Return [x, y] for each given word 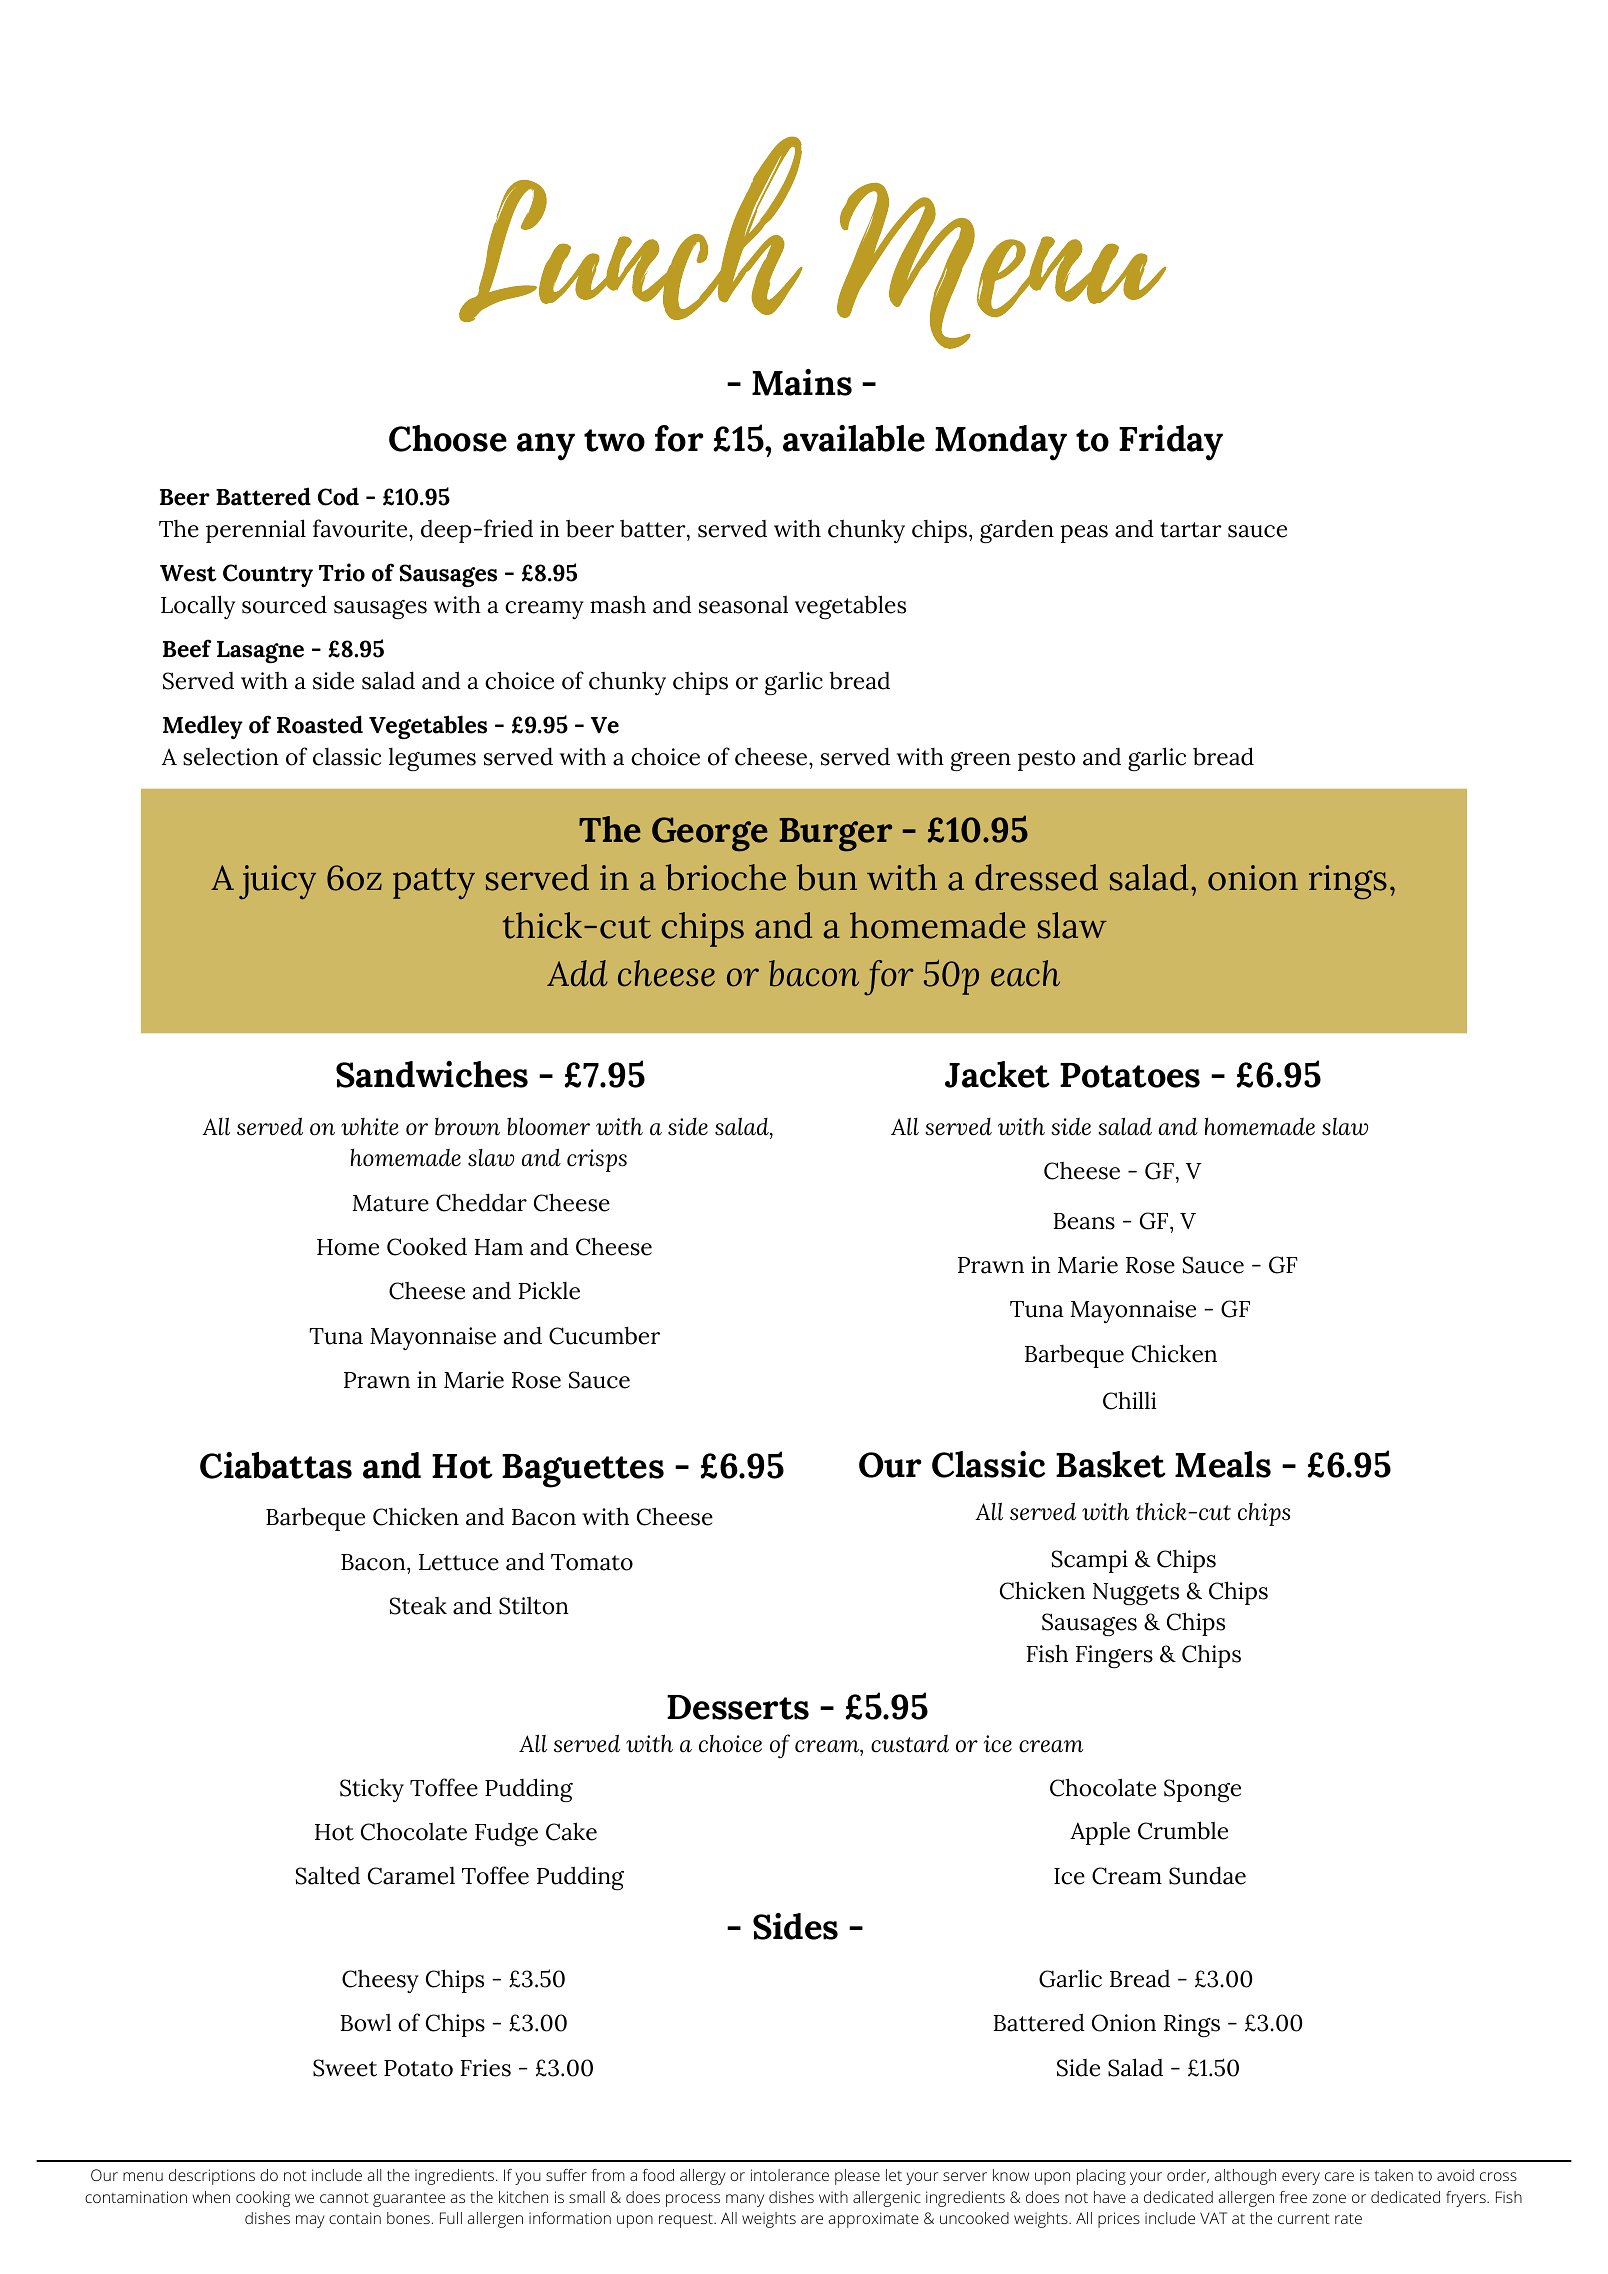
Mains [802, 382]
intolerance [790, 2175]
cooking [263, 2199]
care [1339, 2176]
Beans [1084, 1221]
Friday [1171, 443]
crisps [597, 1160]
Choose [448, 438]
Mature [391, 1203]
